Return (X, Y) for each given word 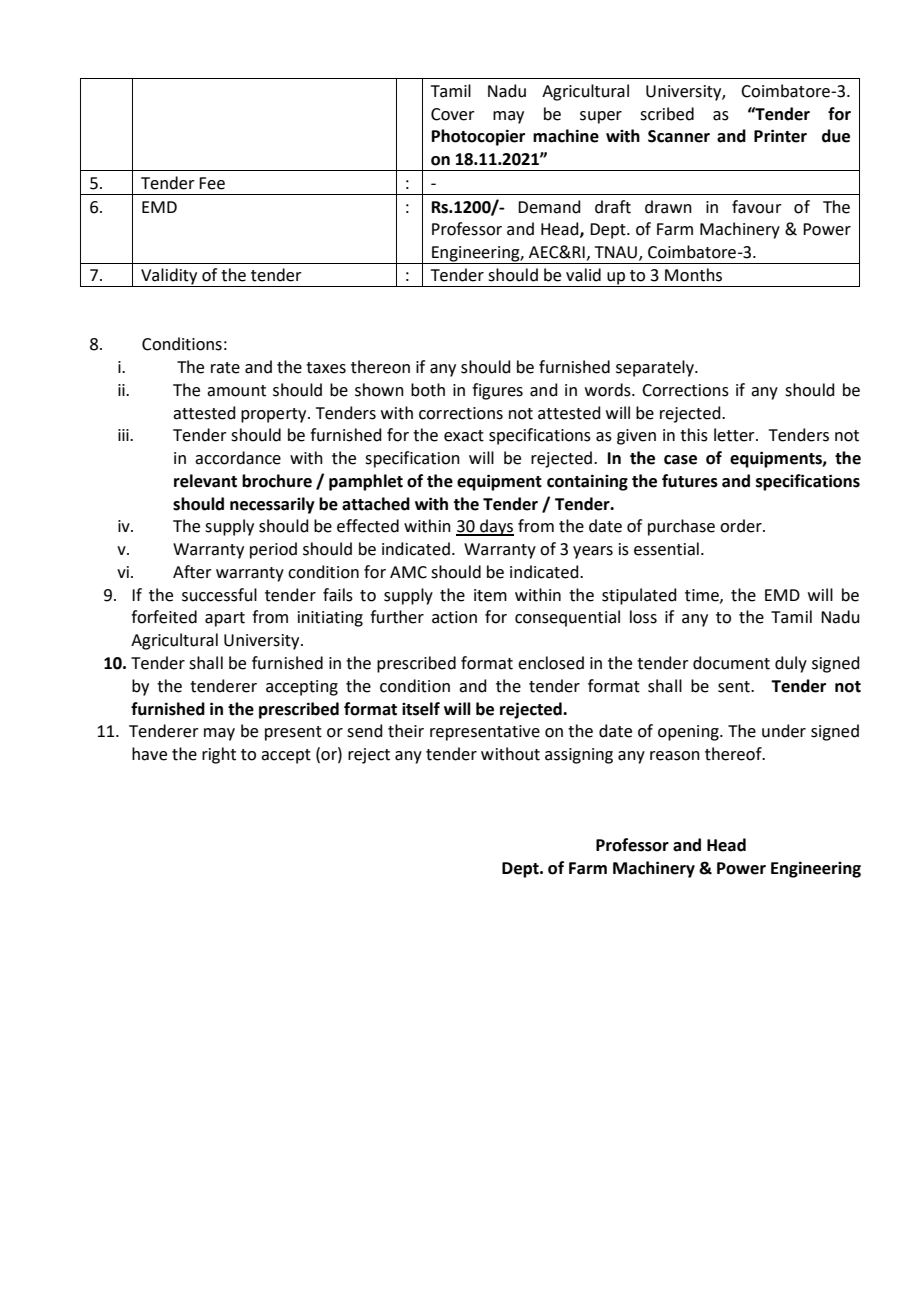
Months (693, 275)
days (496, 527)
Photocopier (478, 137)
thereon (380, 367)
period (273, 550)
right (219, 755)
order (742, 526)
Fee (212, 183)
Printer (780, 136)
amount (236, 391)
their (406, 731)
